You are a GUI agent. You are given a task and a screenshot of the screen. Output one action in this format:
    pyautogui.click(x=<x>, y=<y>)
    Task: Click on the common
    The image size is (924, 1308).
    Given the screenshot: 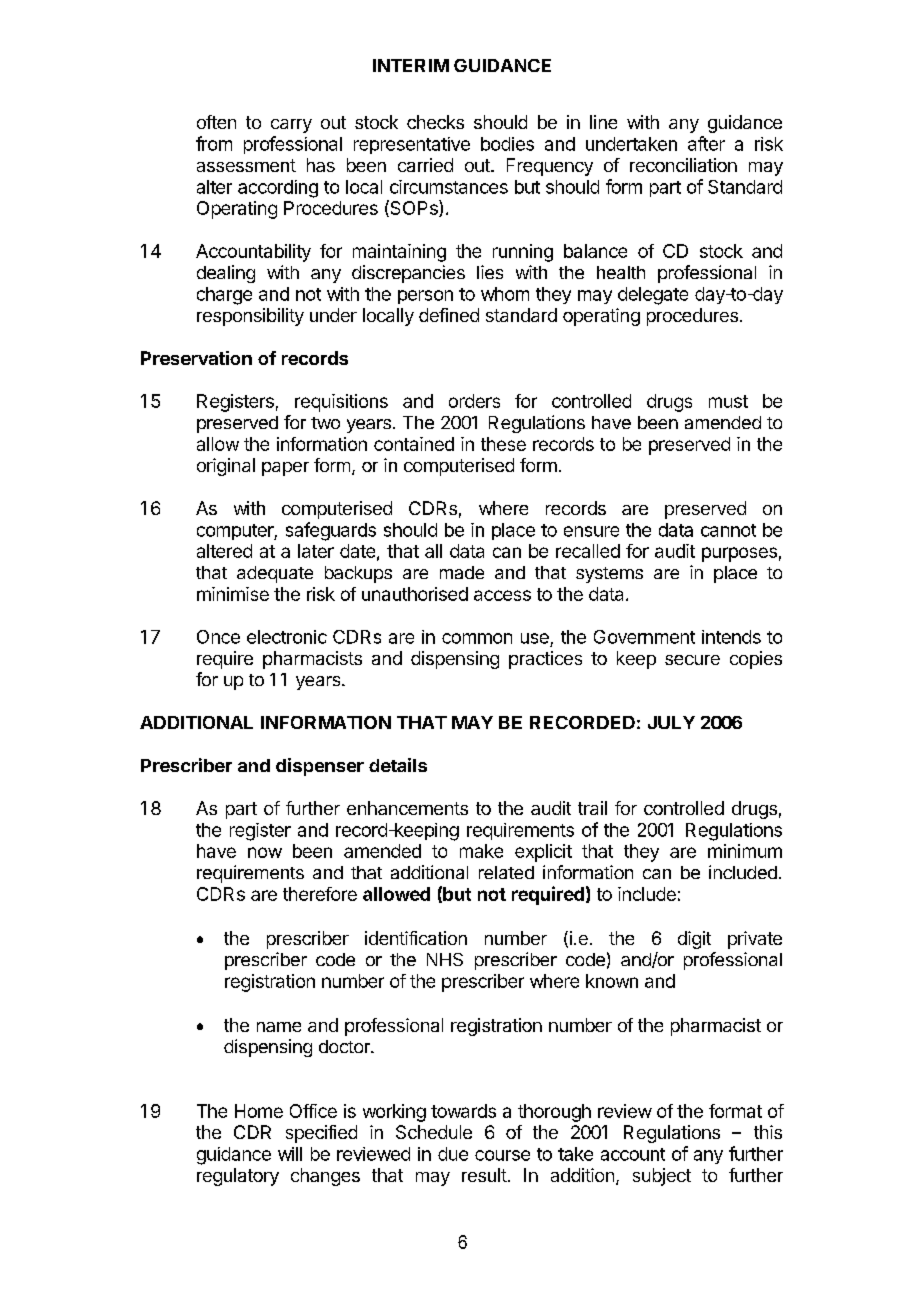 What is the action you would take?
    pyautogui.click(x=477, y=638)
